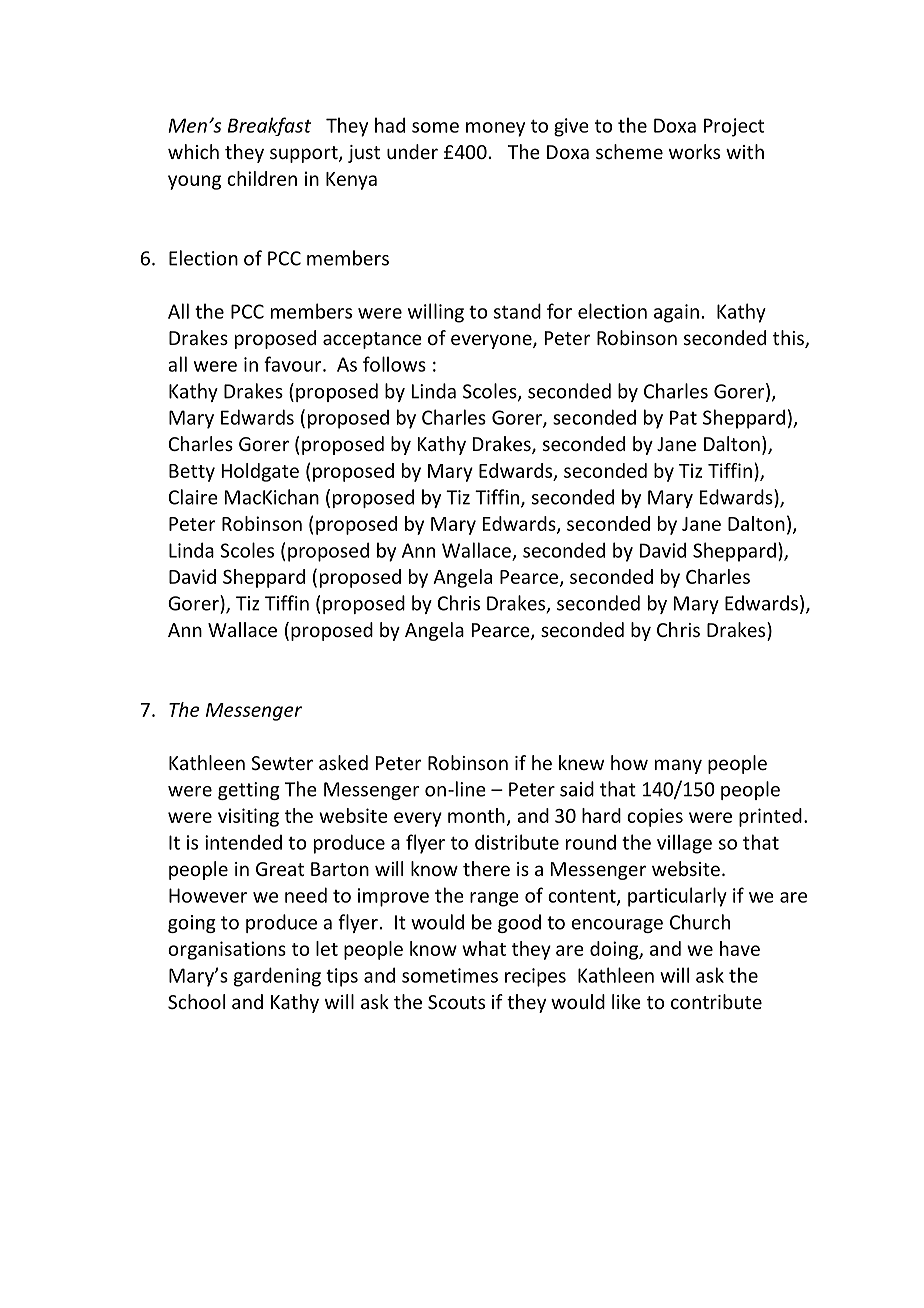  I want to click on printed, so click(770, 817).
